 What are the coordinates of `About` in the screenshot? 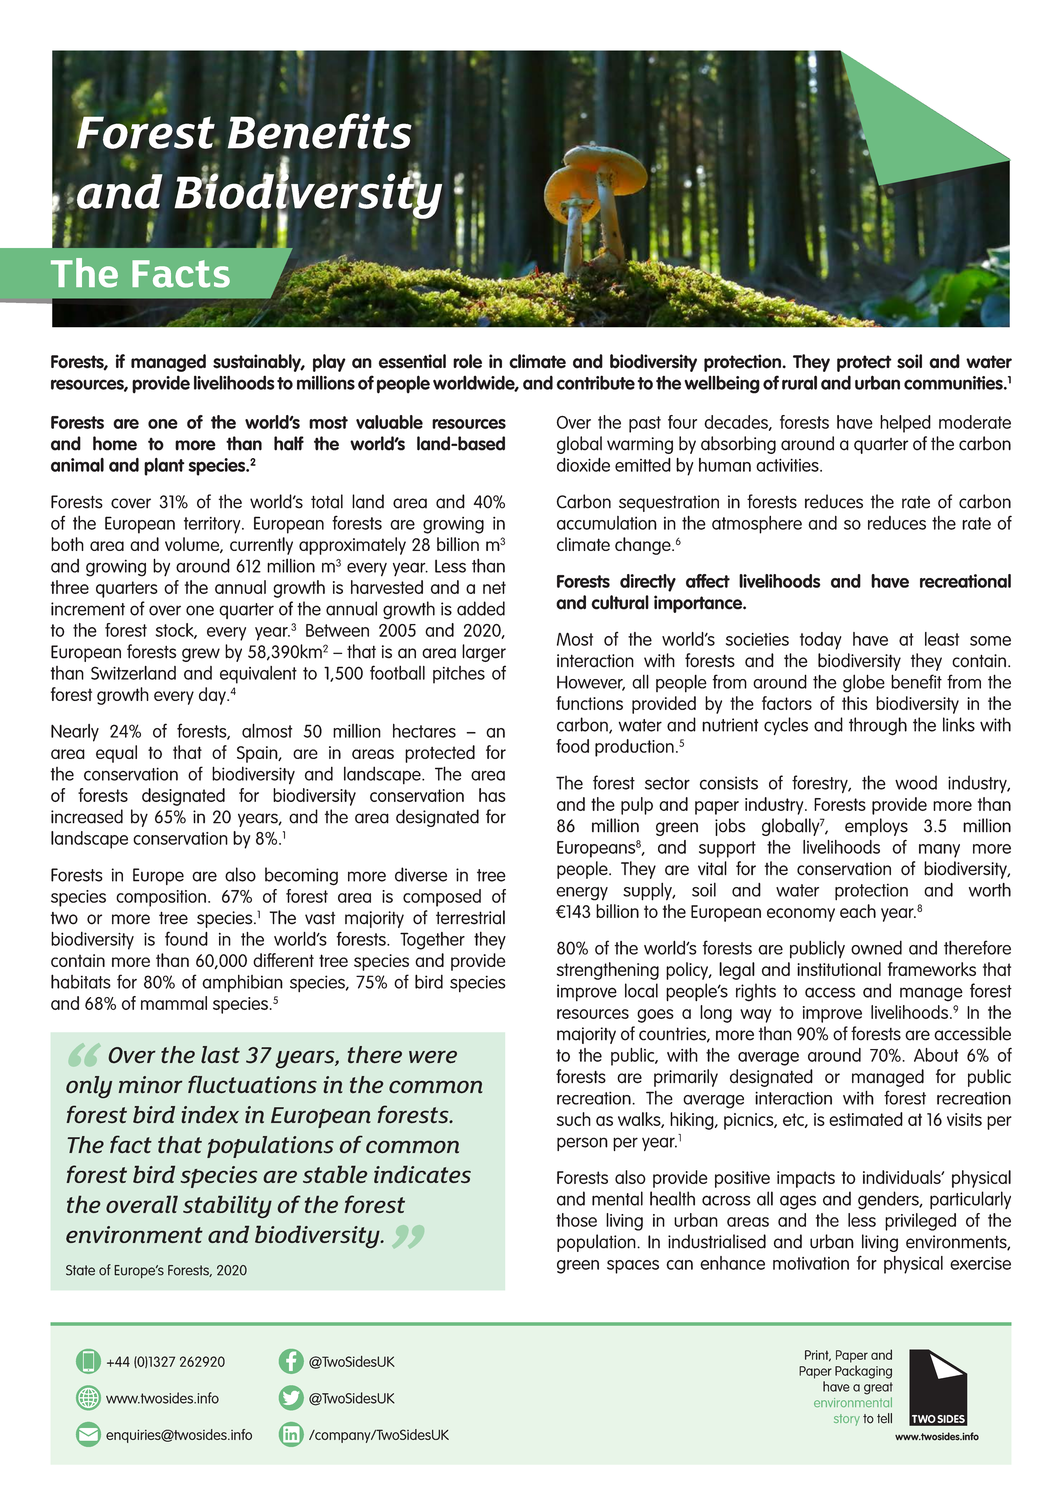 It's located at (936, 1055).
